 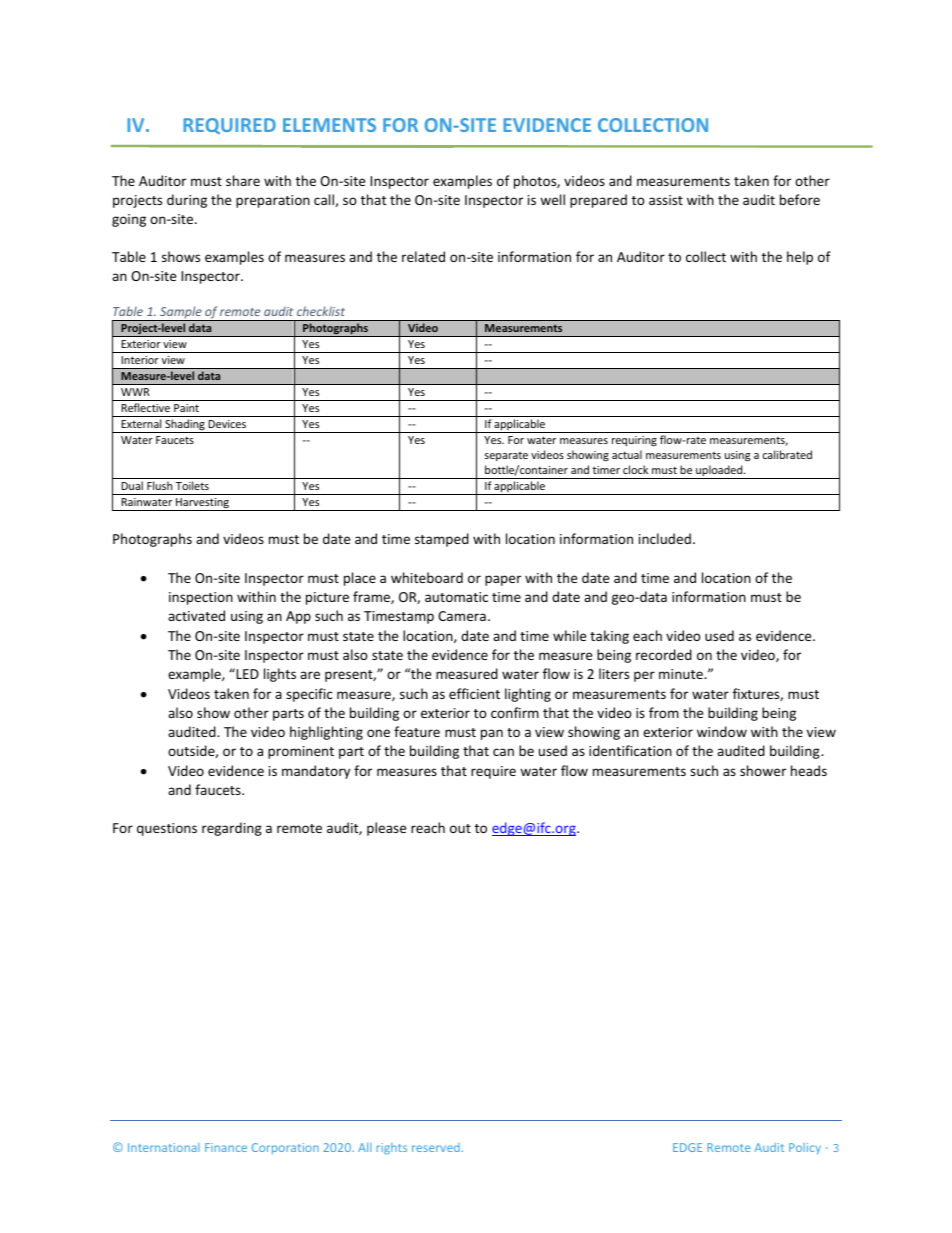 What do you see at coordinates (682, 674) in the image?
I see `minute` at bounding box center [682, 674].
